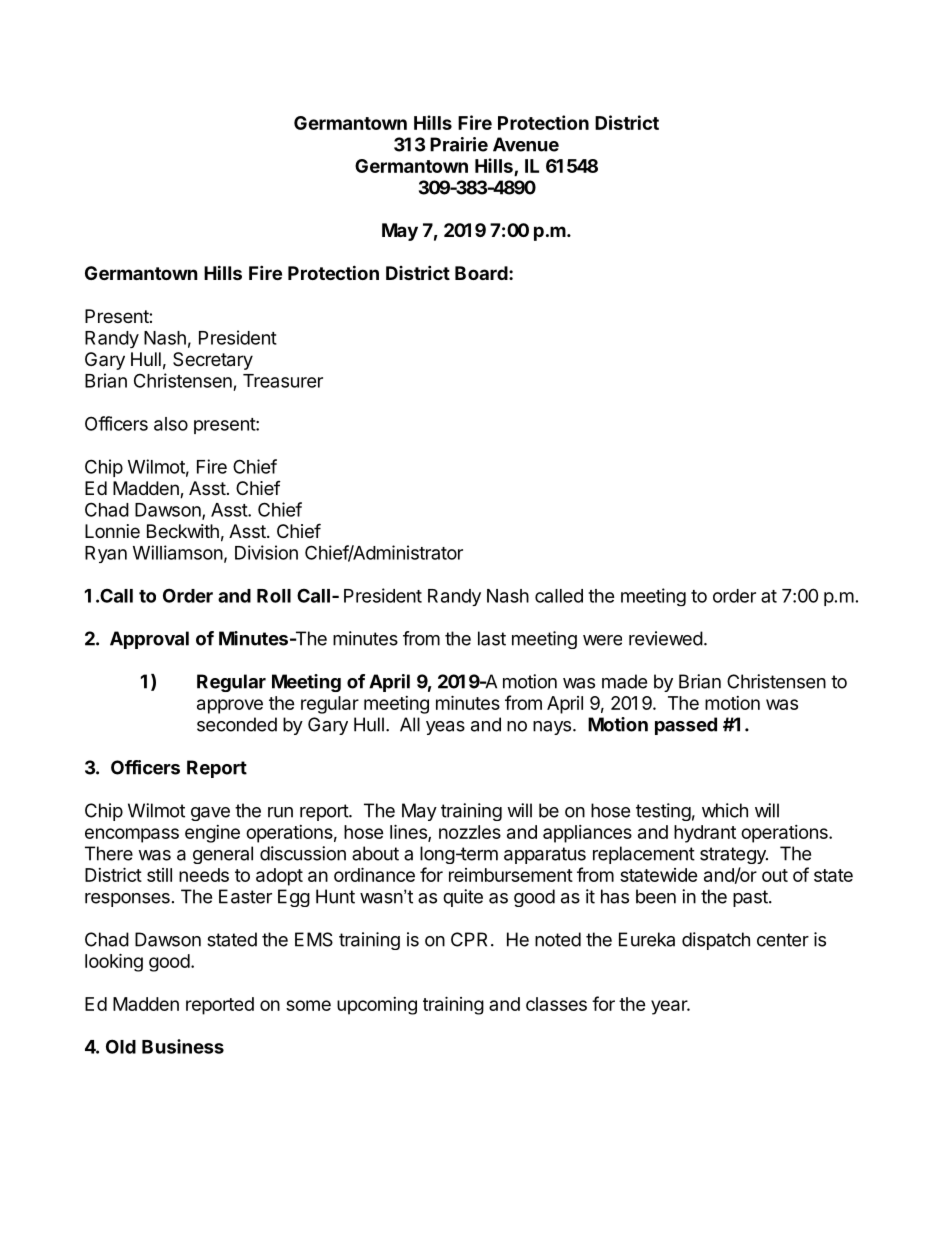  I want to click on were, so click(602, 640).
